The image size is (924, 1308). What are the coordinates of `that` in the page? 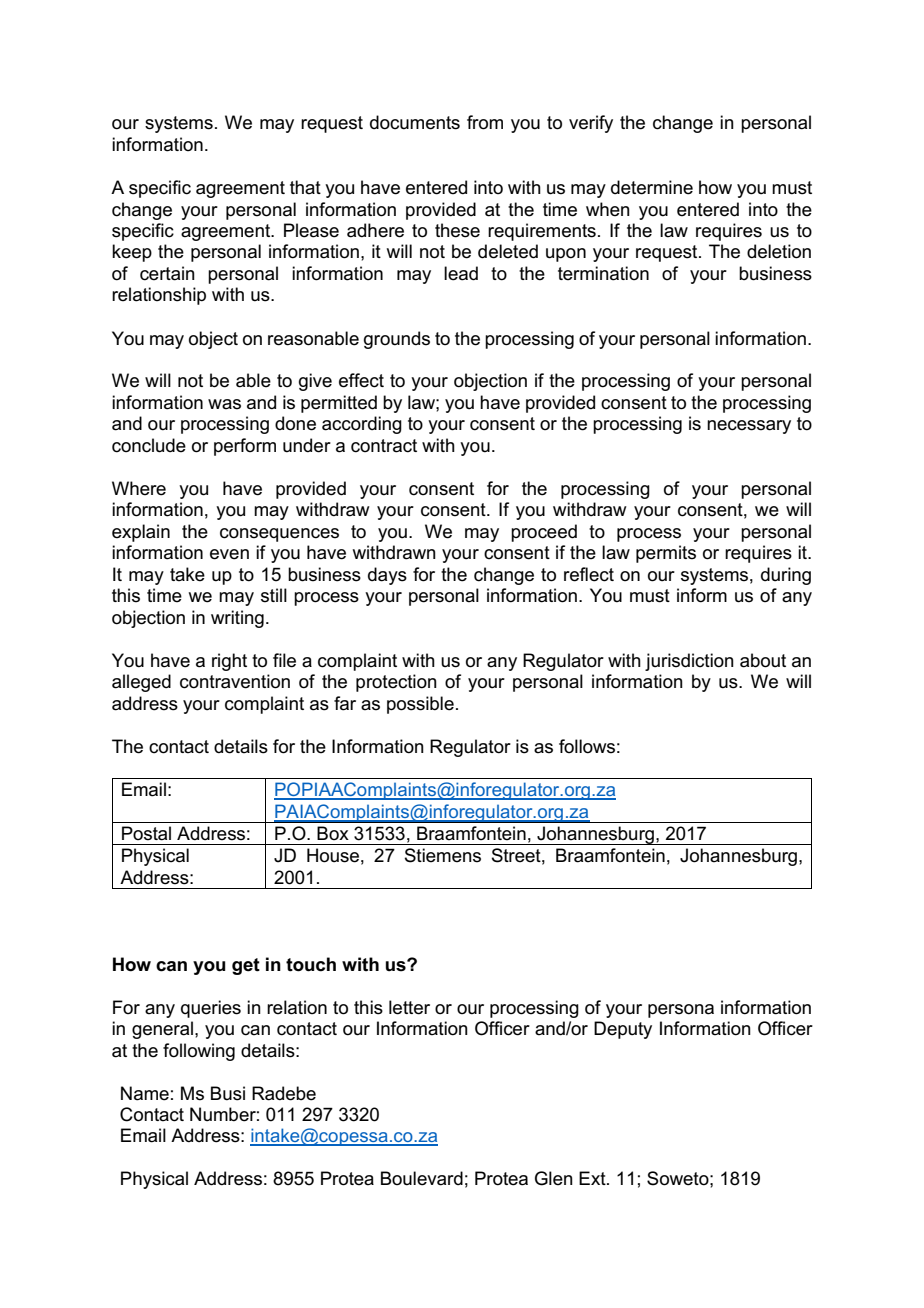 It's located at (305, 187).
